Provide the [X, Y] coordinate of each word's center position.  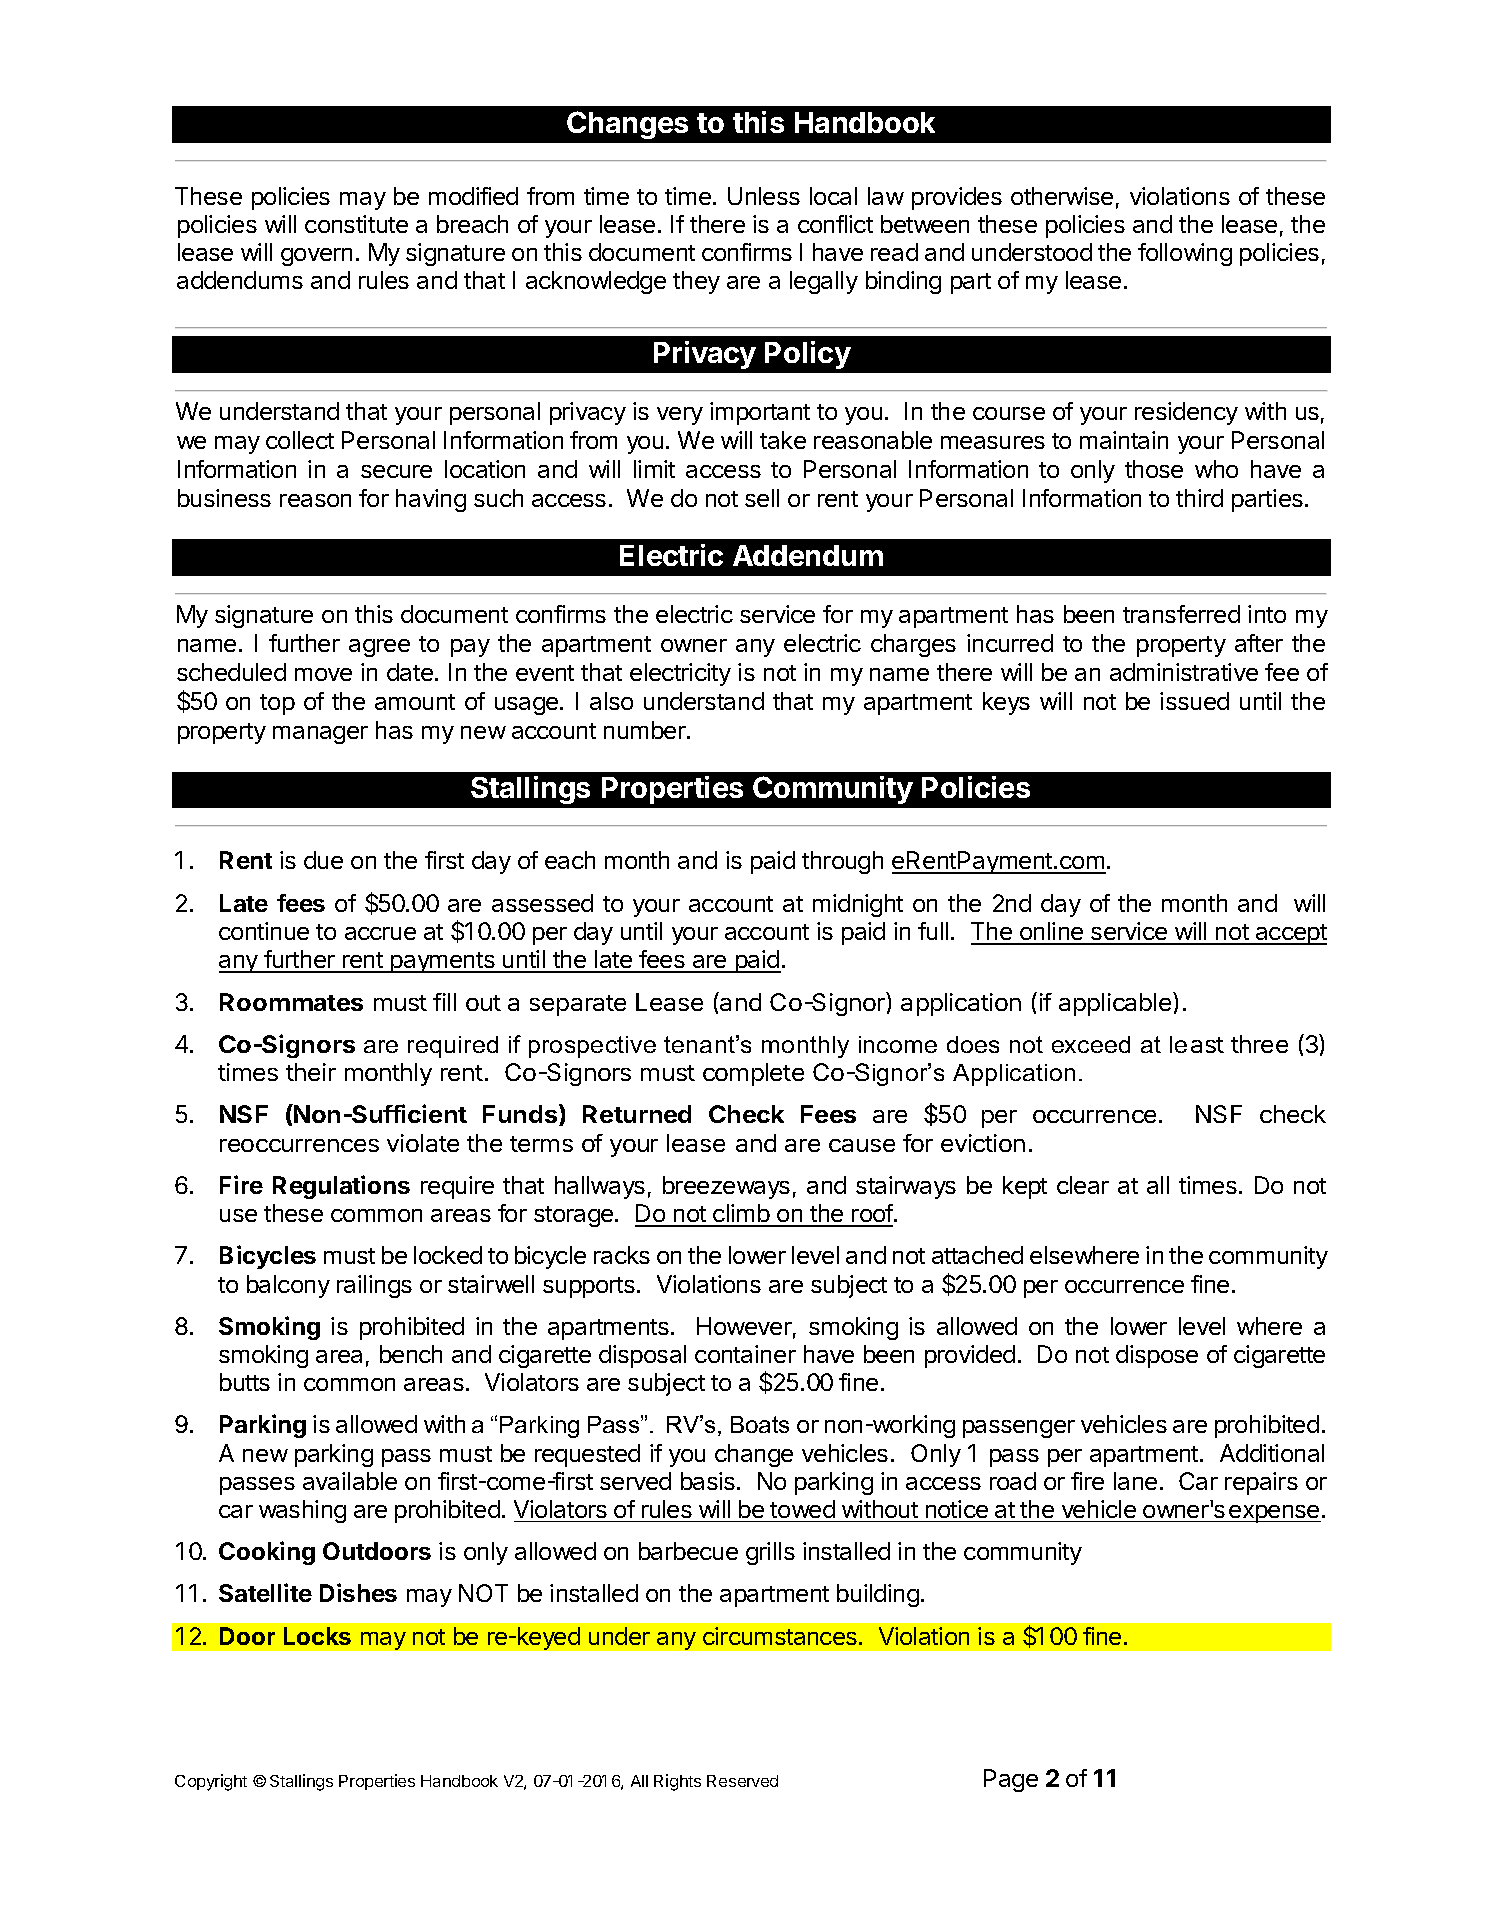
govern [316, 257]
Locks [317, 1636]
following [1185, 254]
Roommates [291, 1002]
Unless [764, 196]
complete [753, 1074]
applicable [1116, 1004]
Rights [677, 1782]
